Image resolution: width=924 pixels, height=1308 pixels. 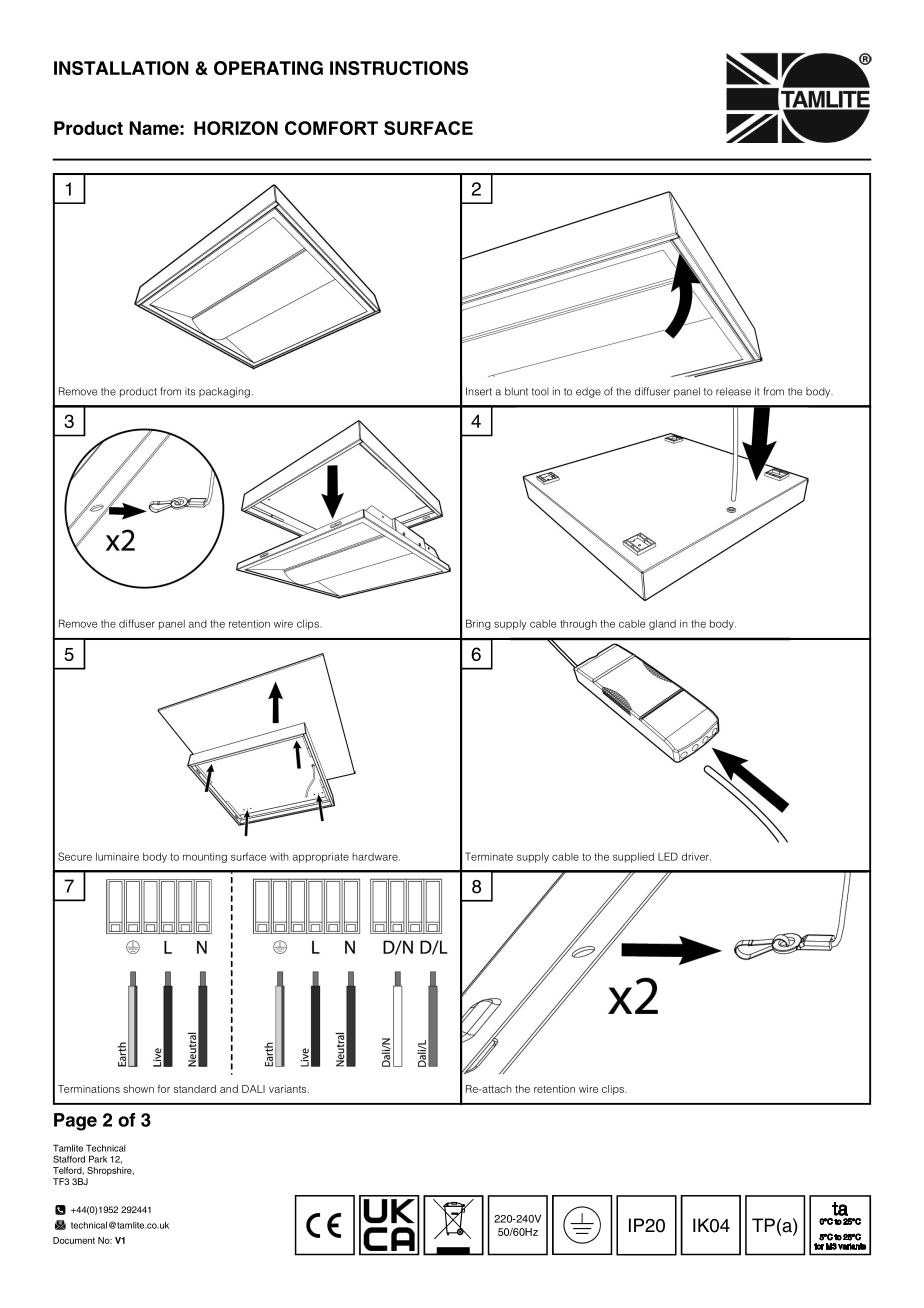 What do you see at coordinates (489, 856) in the screenshot?
I see `Terminate` at bounding box center [489, 856].
